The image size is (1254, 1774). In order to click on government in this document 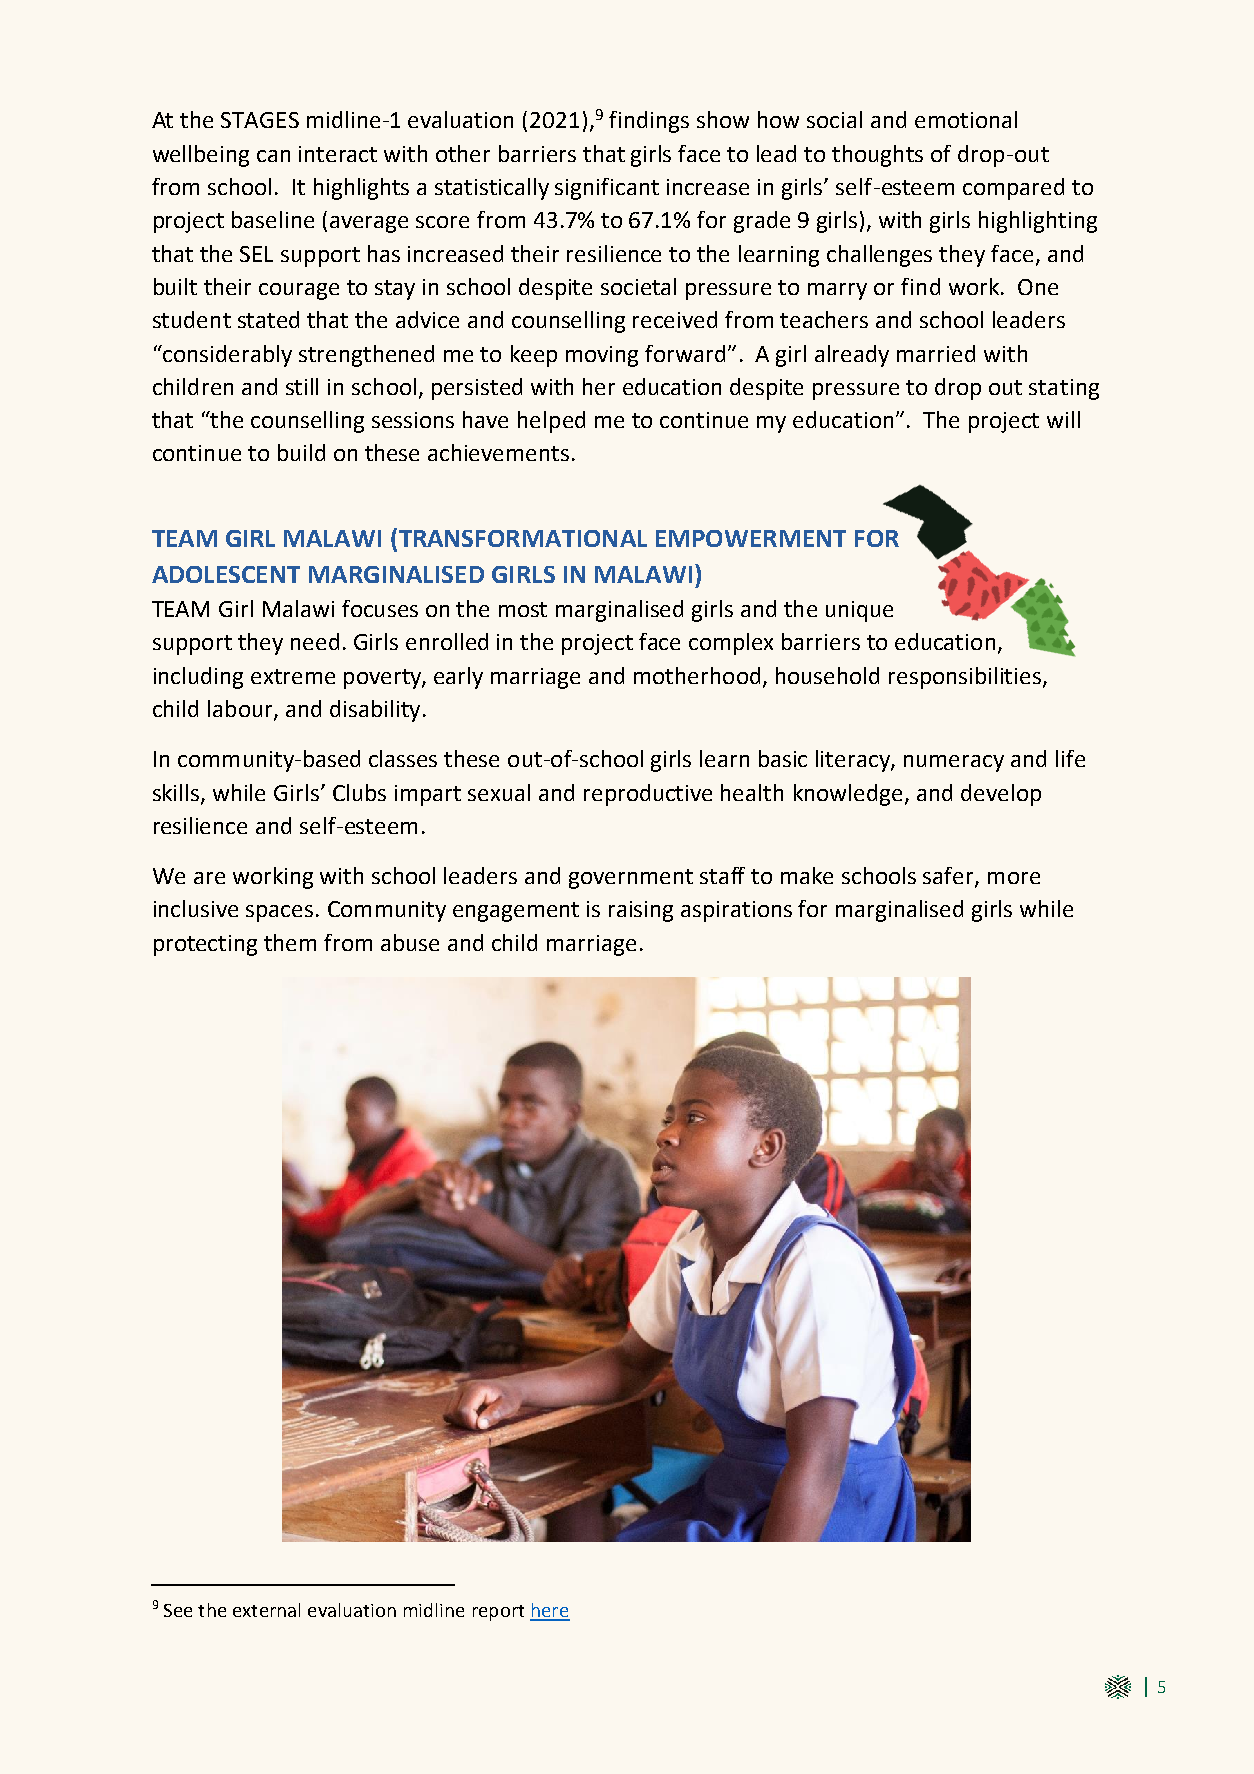, I will do `click(631, 879)`.
